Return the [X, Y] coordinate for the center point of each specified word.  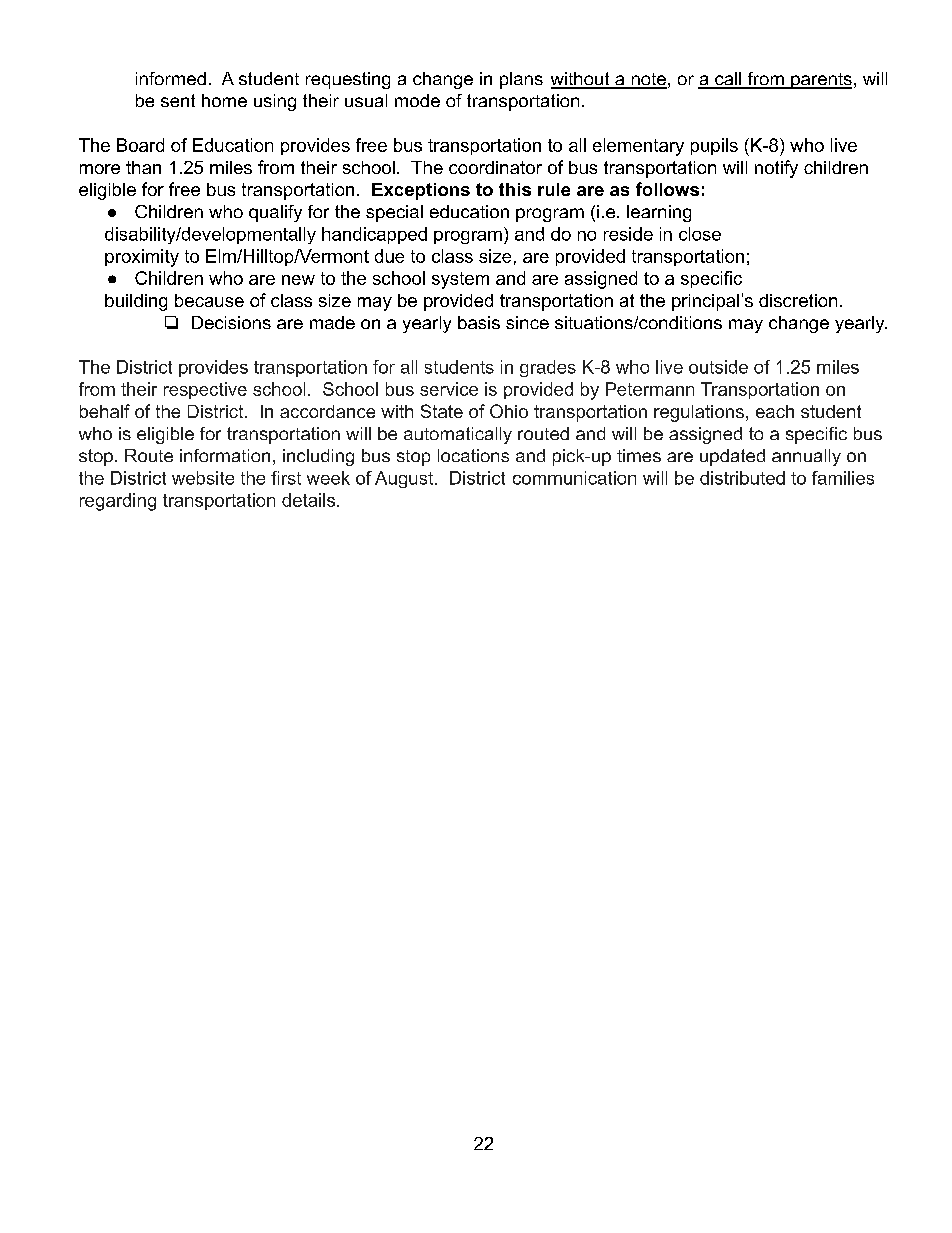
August [405, 479]
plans [521, 80]
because [209, 300]
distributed [742, 478]
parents [820, 81]
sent [178, 100]
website [203, 478]
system [460, 280]
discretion [798, 300]
